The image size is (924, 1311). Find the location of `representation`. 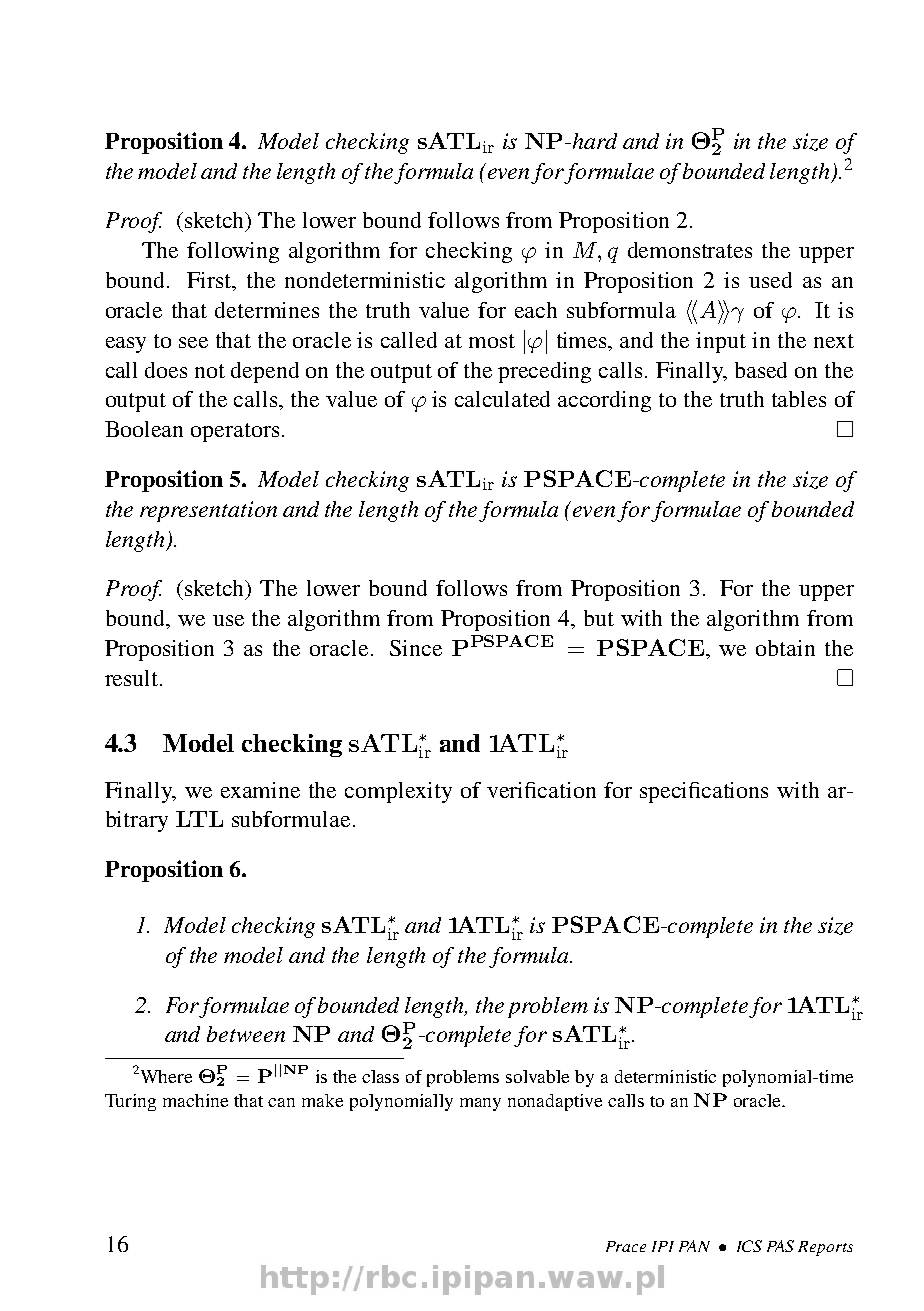

representation is located at coordinates (208, 511).
